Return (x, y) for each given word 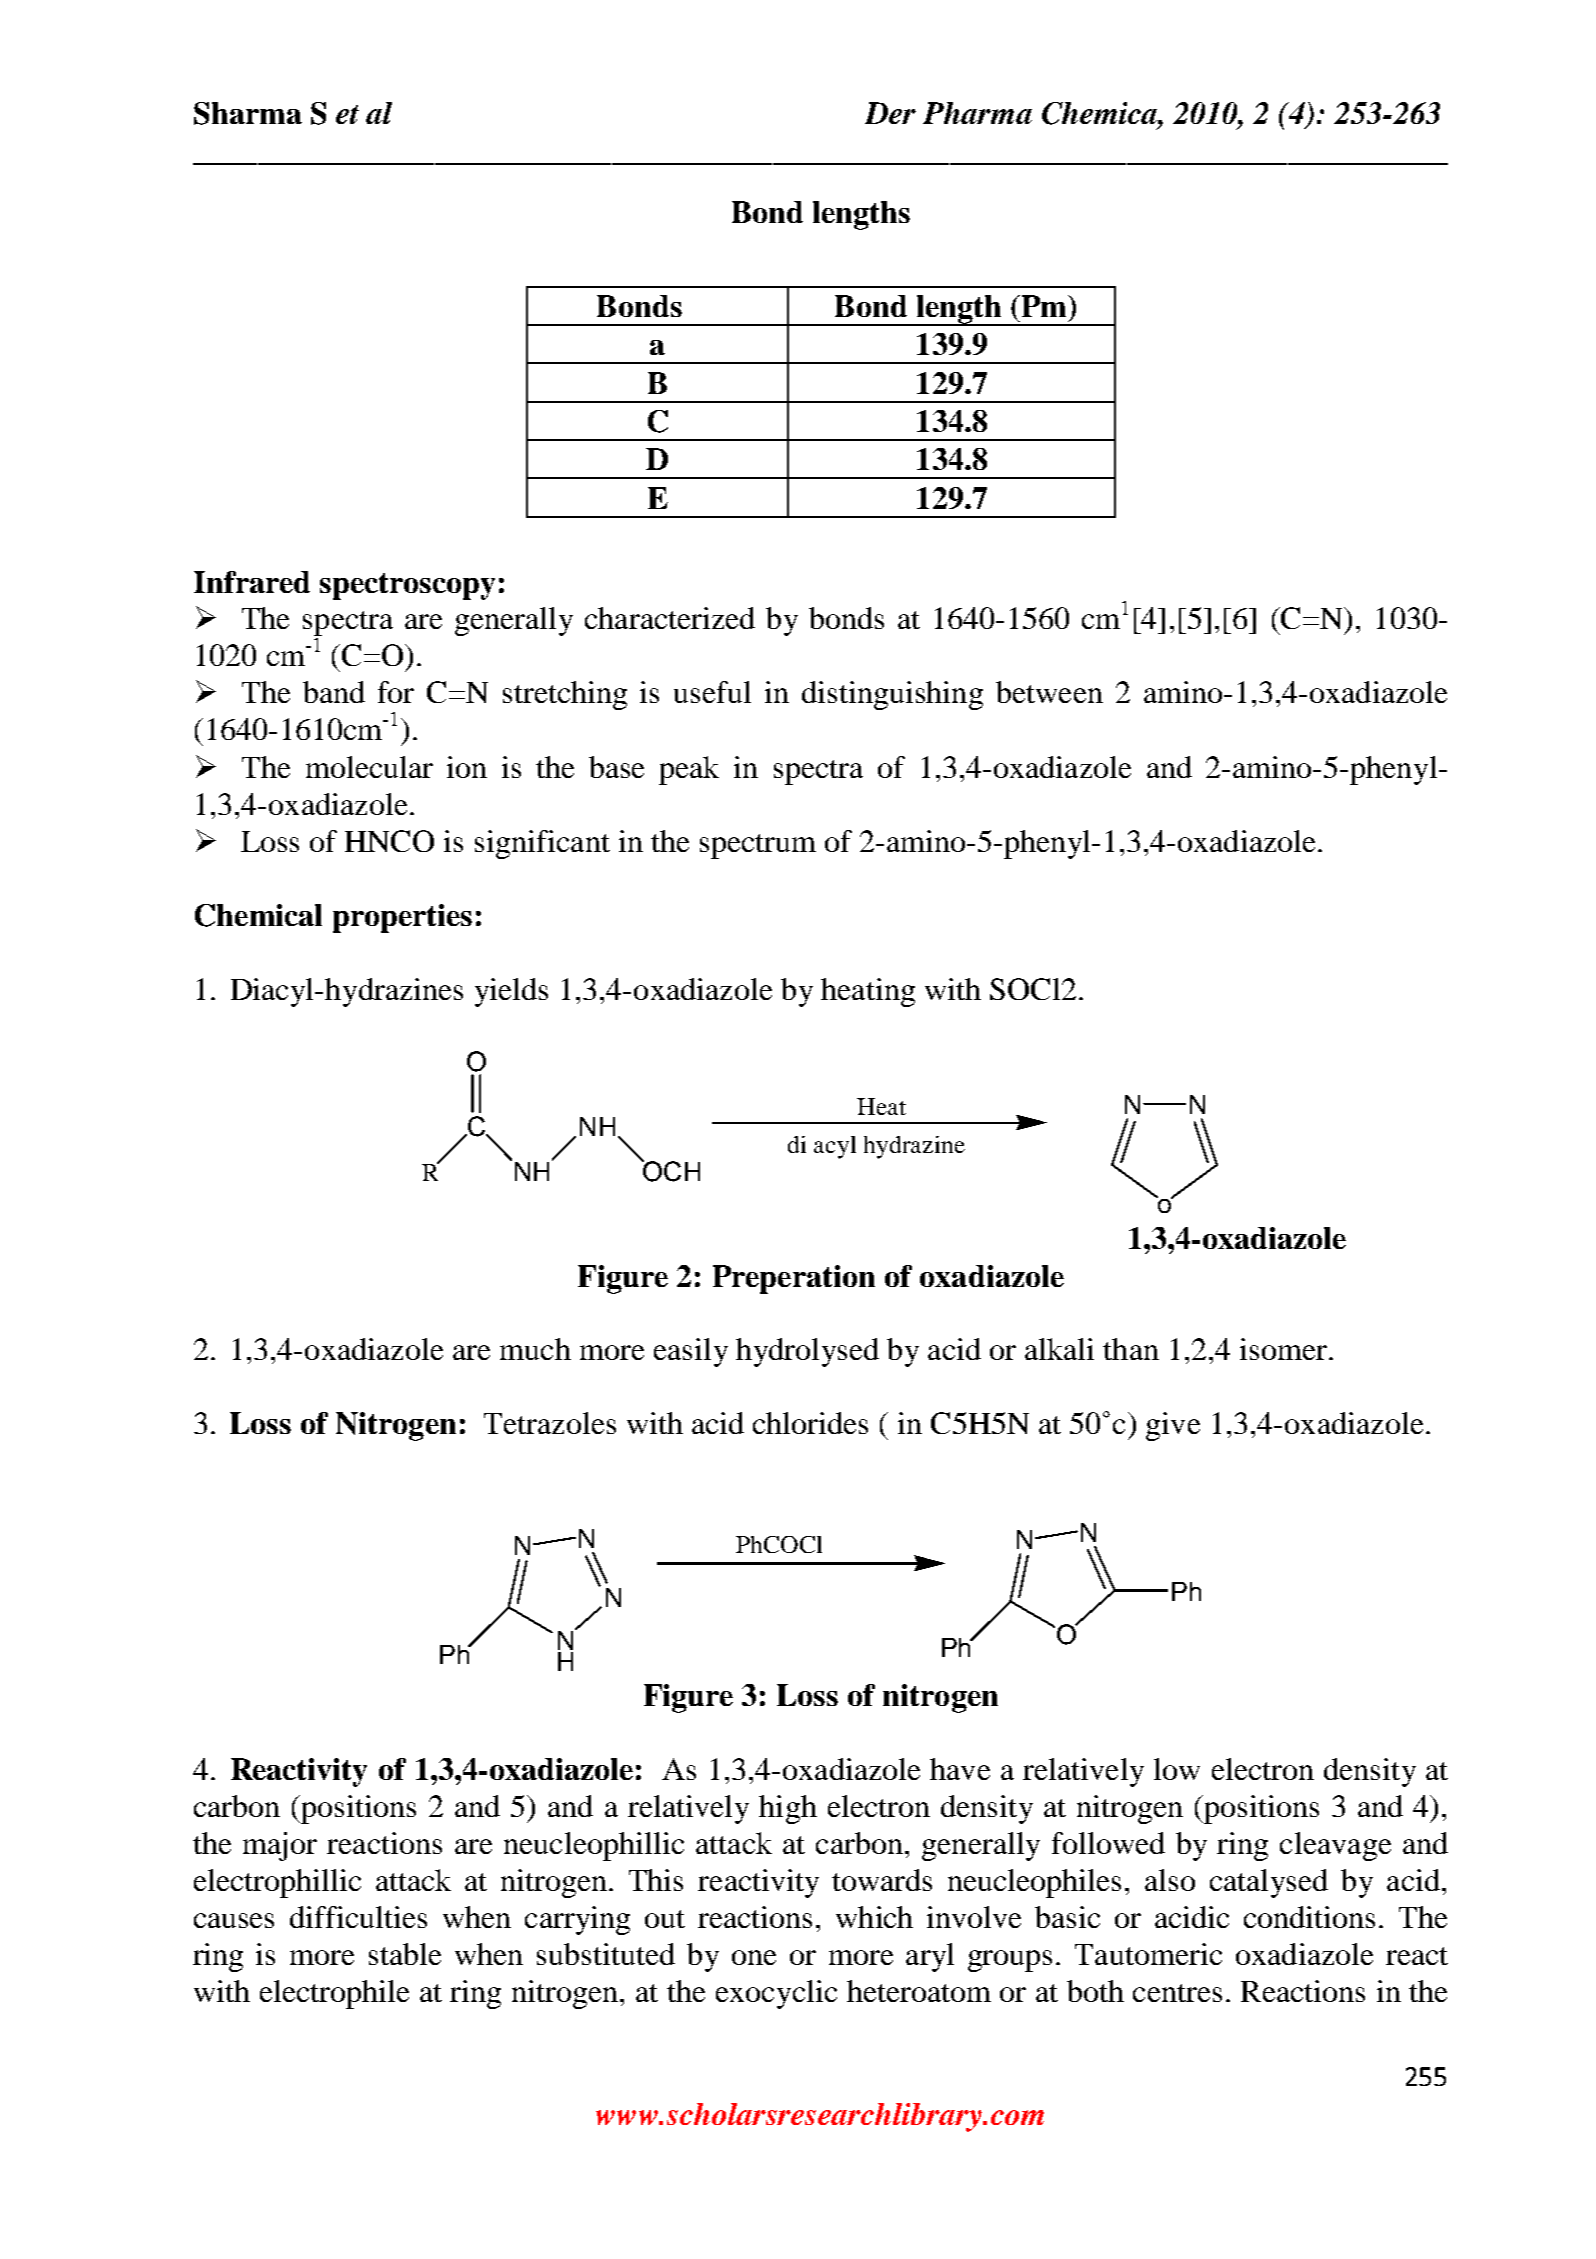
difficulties (358, 1917)
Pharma (977, 113)
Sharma (248, 113)
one (754, 1957)
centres (1177, 1993)
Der (890, 113)
